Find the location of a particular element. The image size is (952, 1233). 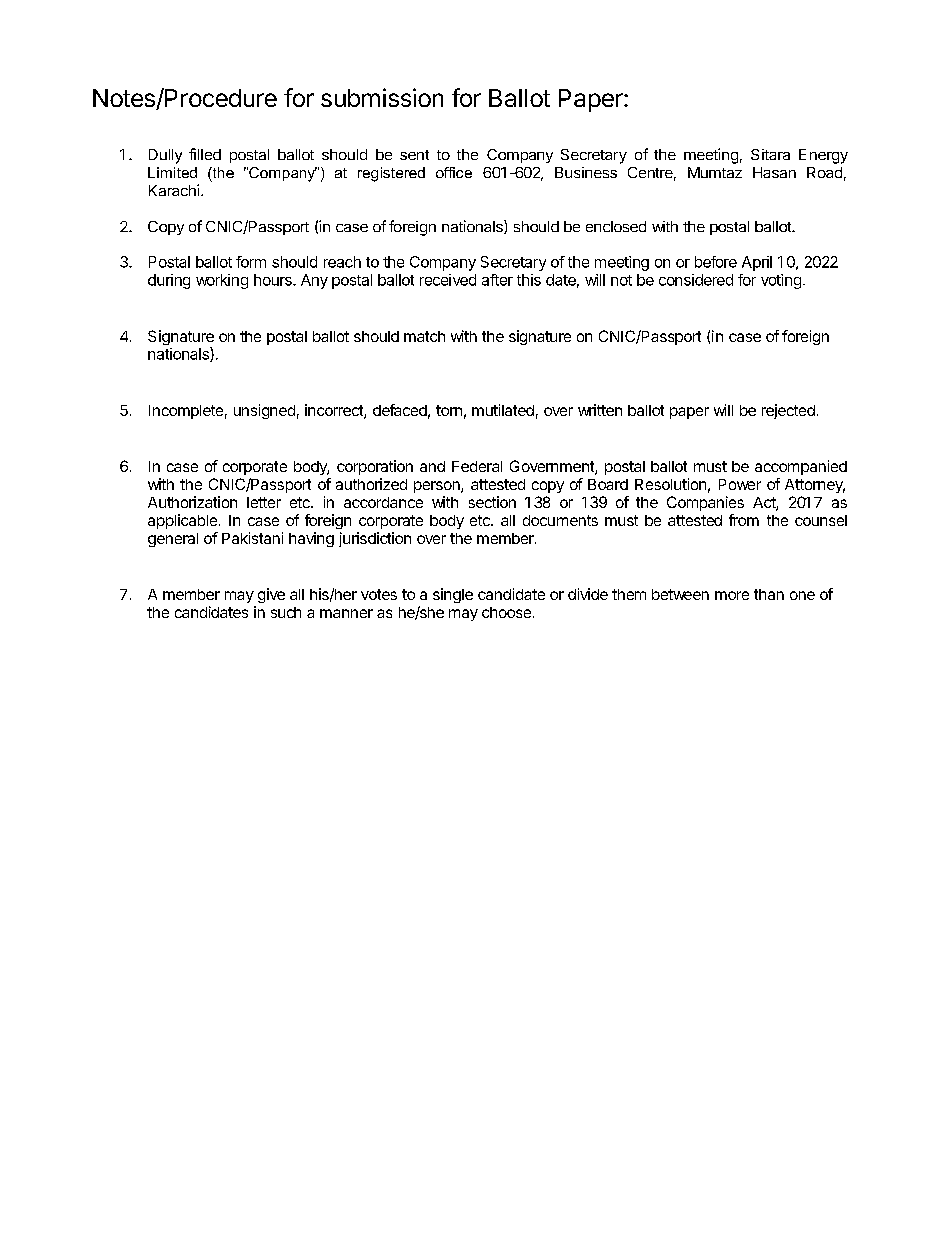

office is located at coordinates (454, 172).
